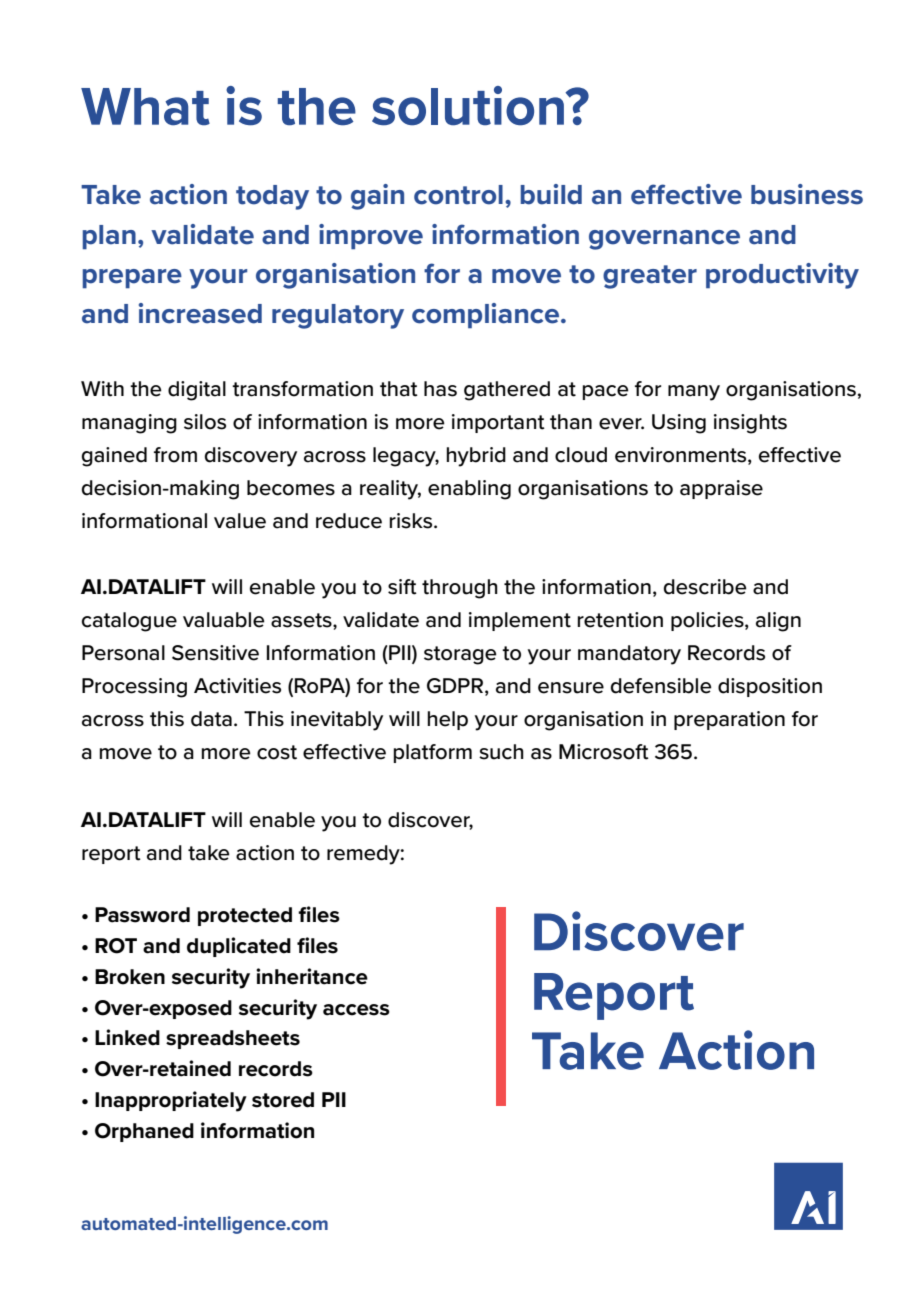 The width and height of the document is (924, 1311). I want to click on What, so click(145, 107).
